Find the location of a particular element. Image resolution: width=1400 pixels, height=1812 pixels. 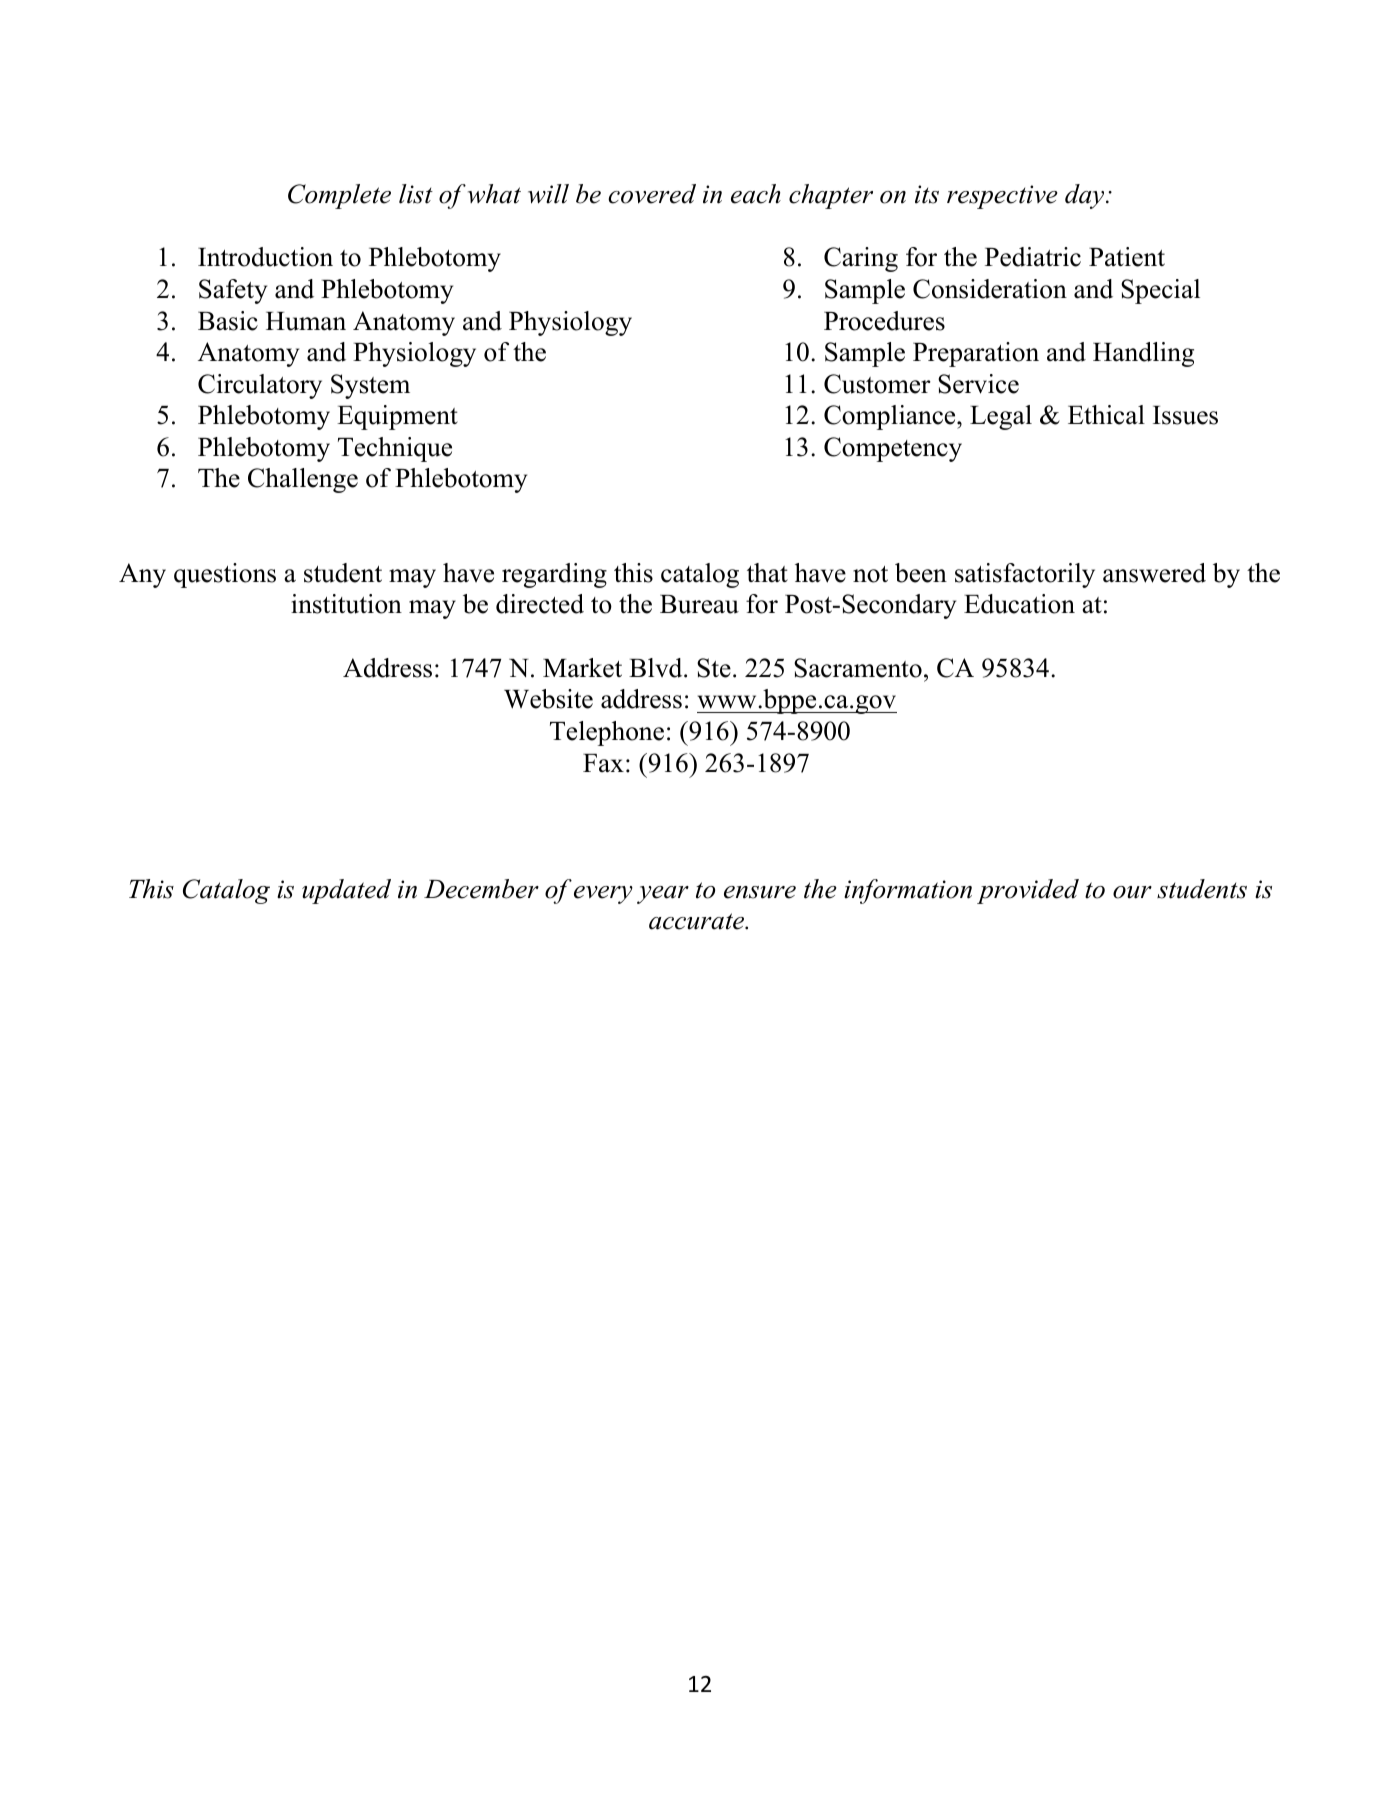

Complete is located at coordinates (339, 196).
